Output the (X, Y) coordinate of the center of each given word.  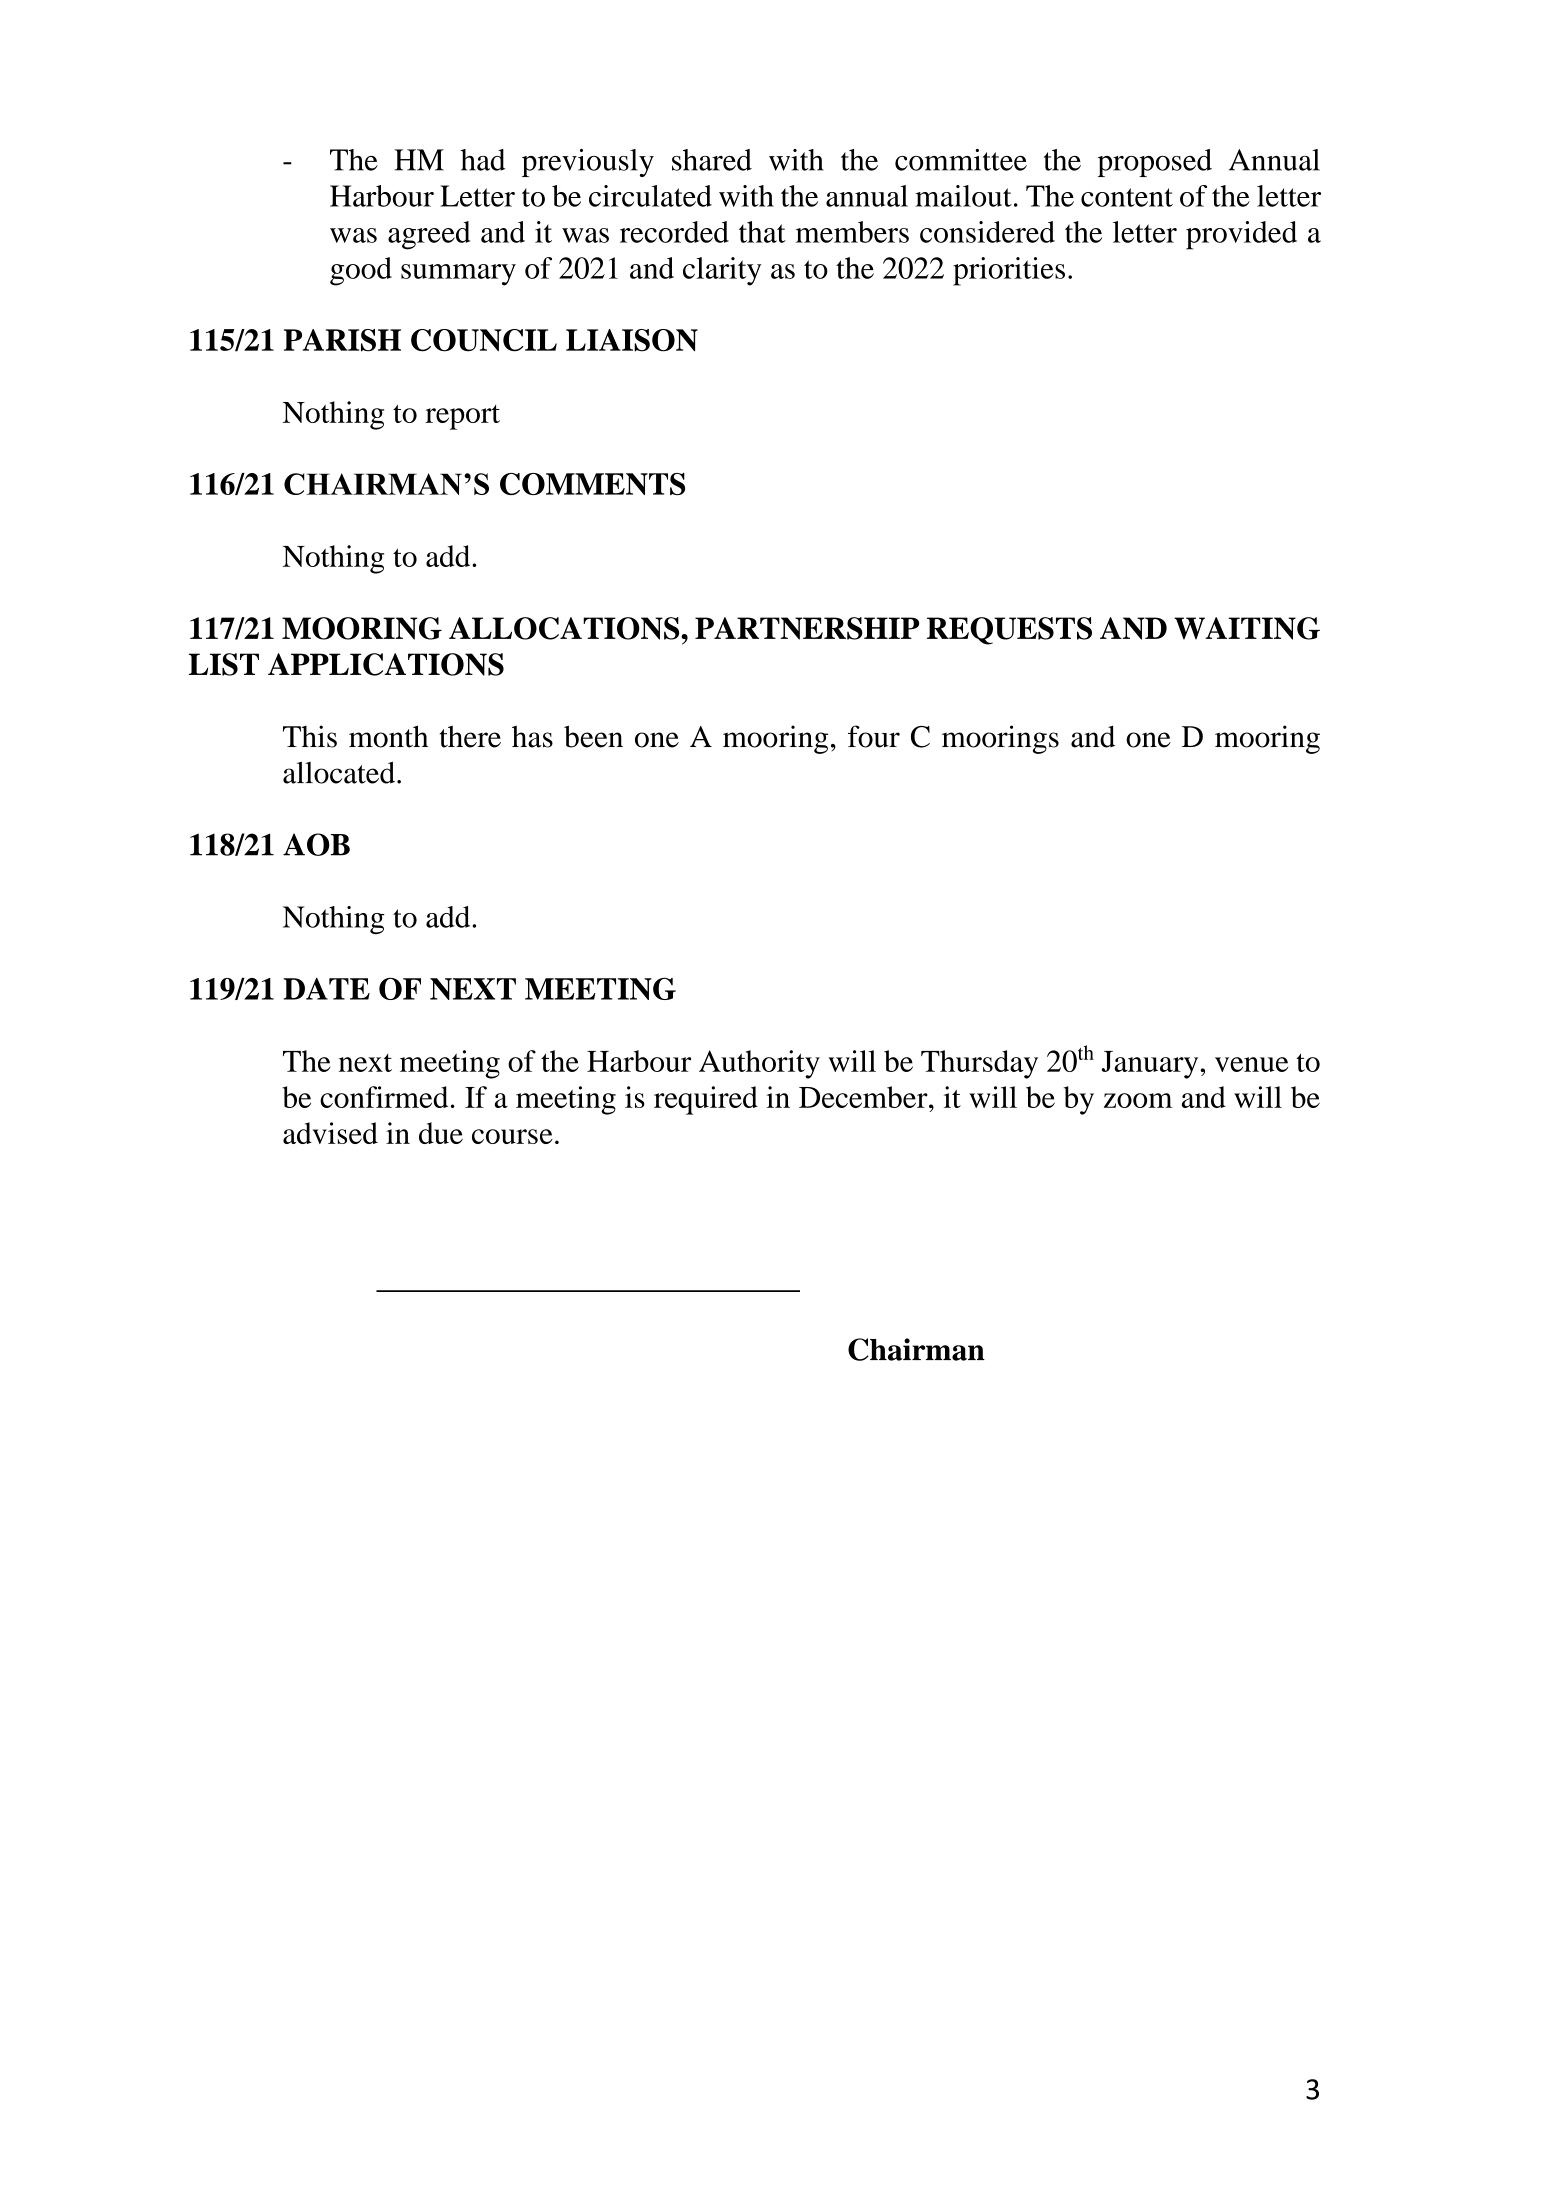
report (462, 417)
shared (712, 160)
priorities (1009, 271)
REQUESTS (1009, 631)
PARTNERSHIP (807, 628)
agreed (429, 235)
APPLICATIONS (386, 664)
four (874, 736)
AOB (316, 844)
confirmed (384, 1097)
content (1127, 197)
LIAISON (632, 340)
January (1151, 1065)
